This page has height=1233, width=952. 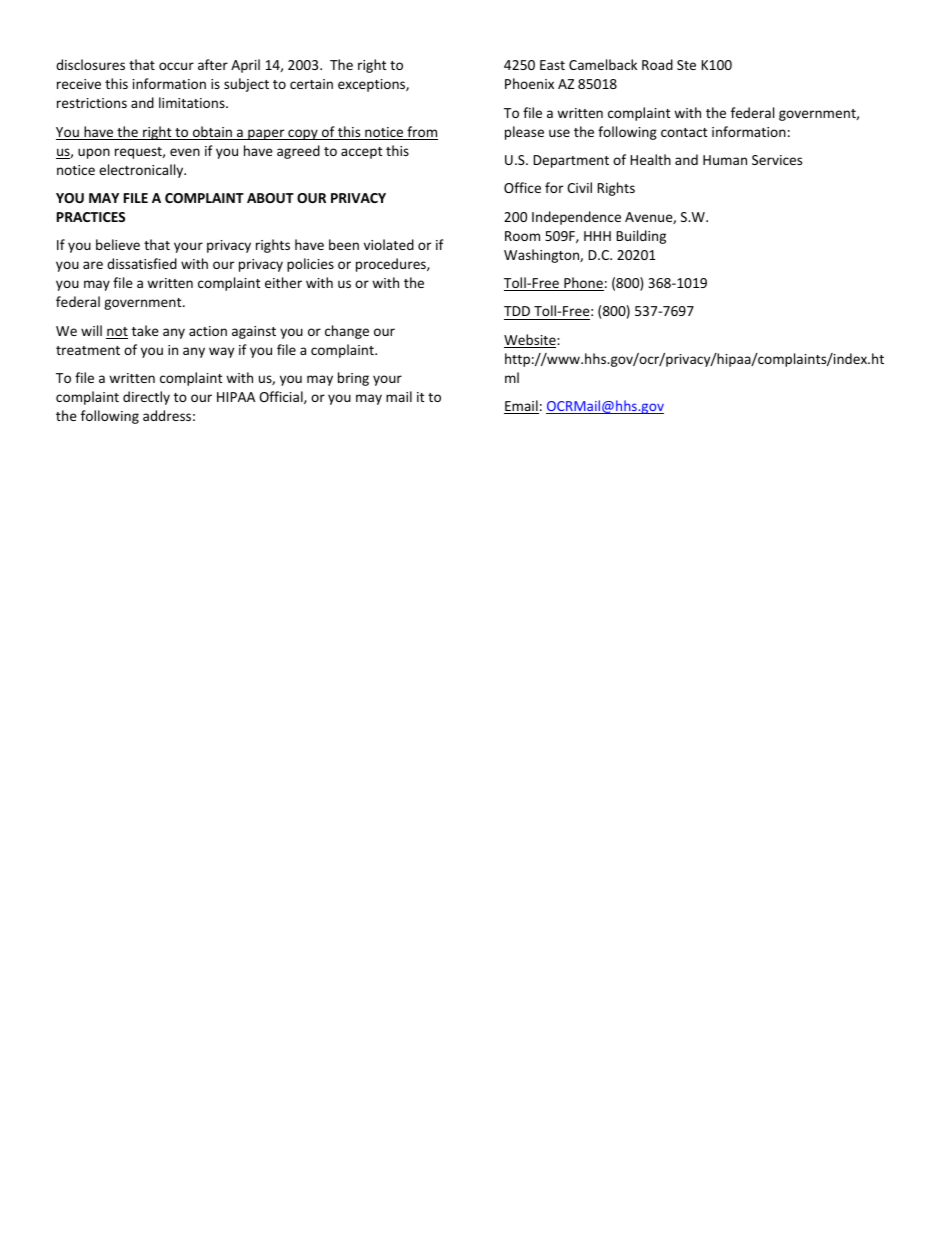 What do you see at coordinates (686, 65) in the page?
I see `Ste` at bounding box center [686, 65].
